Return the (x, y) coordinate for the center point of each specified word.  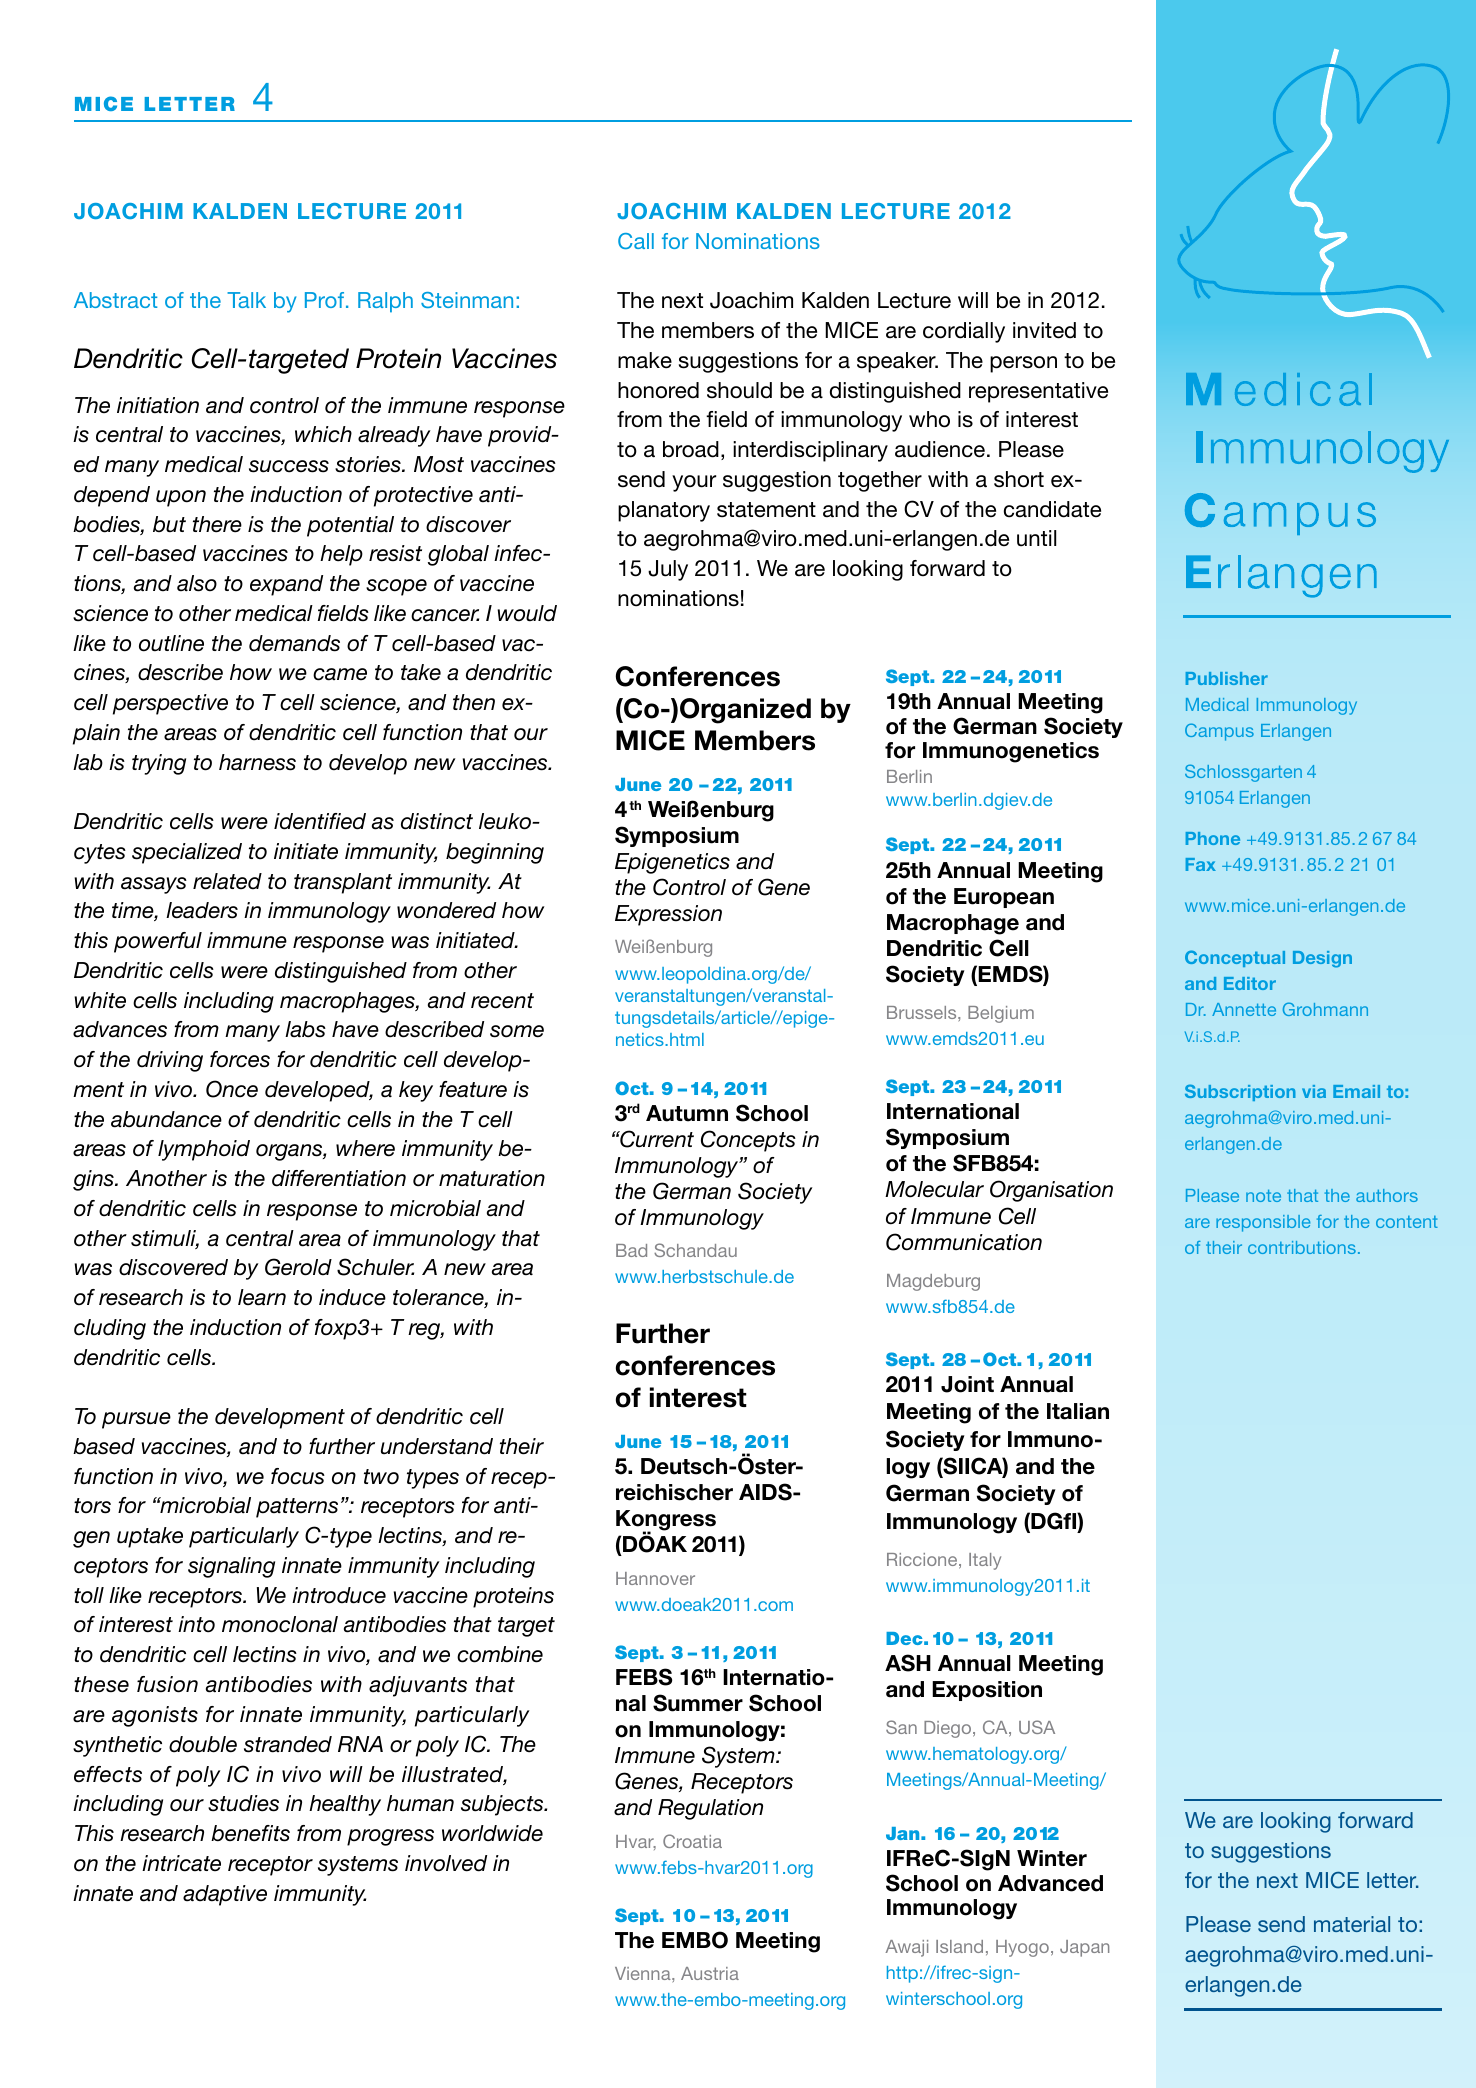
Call (636, 241)
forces (240, 1059)
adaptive (225, 1895)
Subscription (1240, 1092)
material (1352, 1924)
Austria (710, 1973)
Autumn (687, 1113)
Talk (246, 300)
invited (1044, 330)
